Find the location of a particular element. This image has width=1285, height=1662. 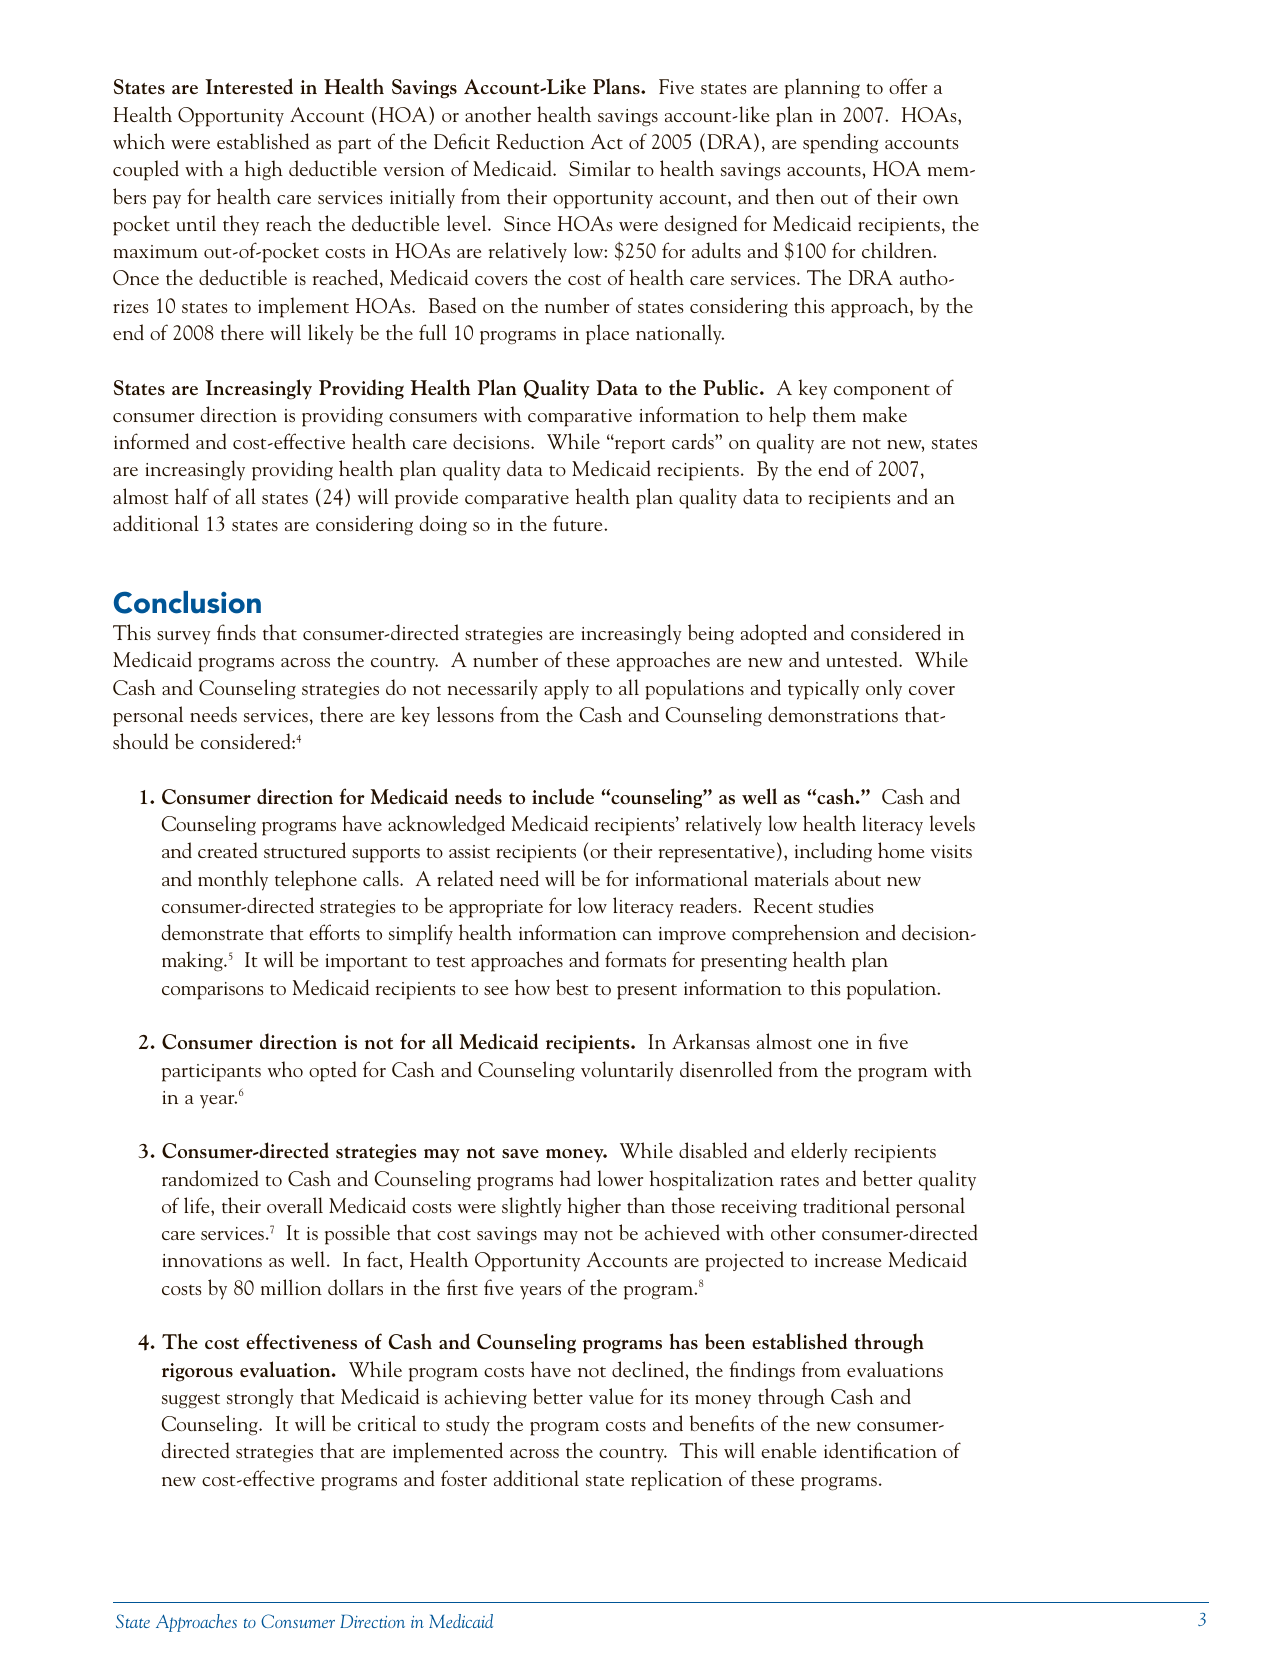

strongly is located at coordinates (260, 1398).
